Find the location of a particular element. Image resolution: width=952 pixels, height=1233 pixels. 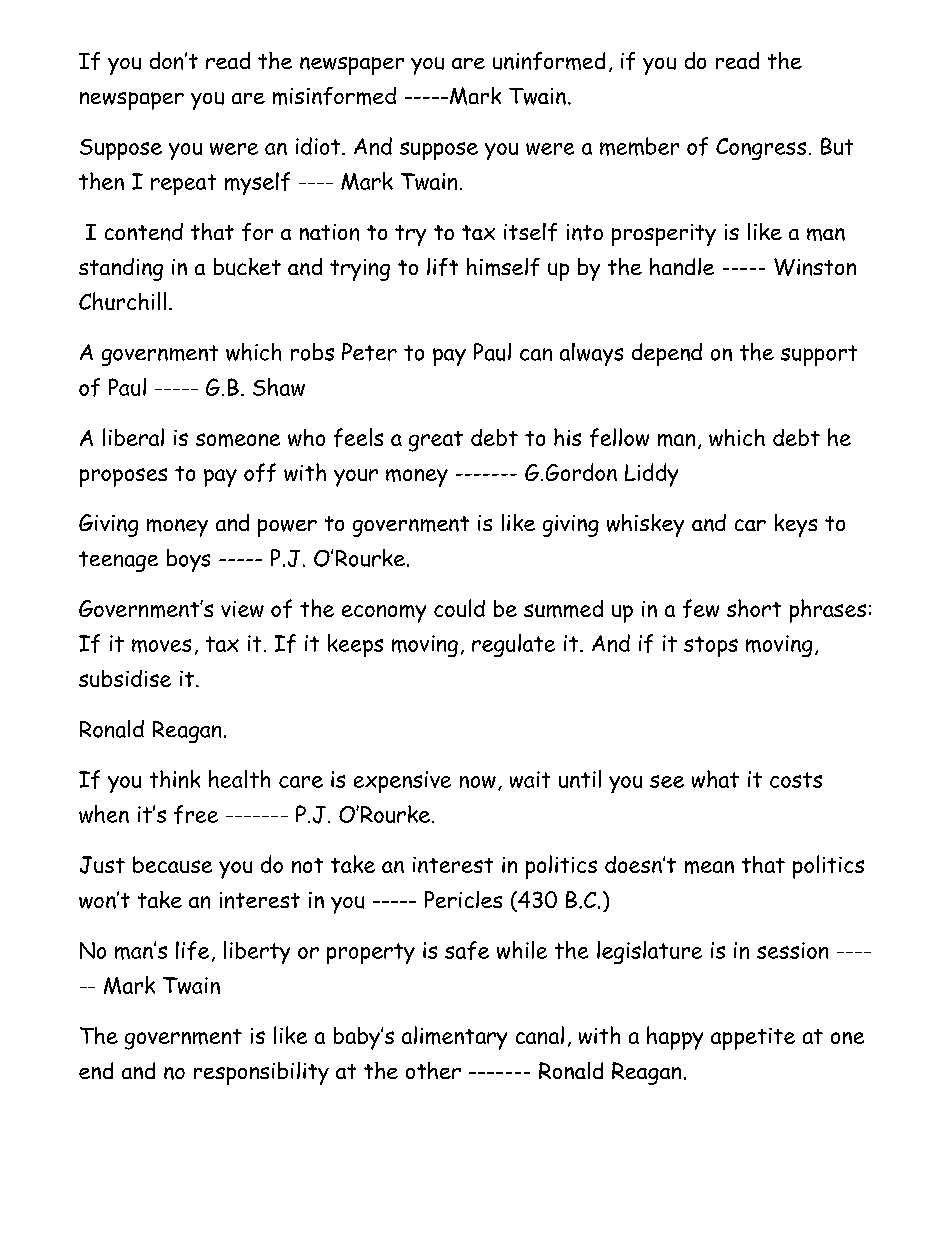

what is located at coordinates (715, 779).
